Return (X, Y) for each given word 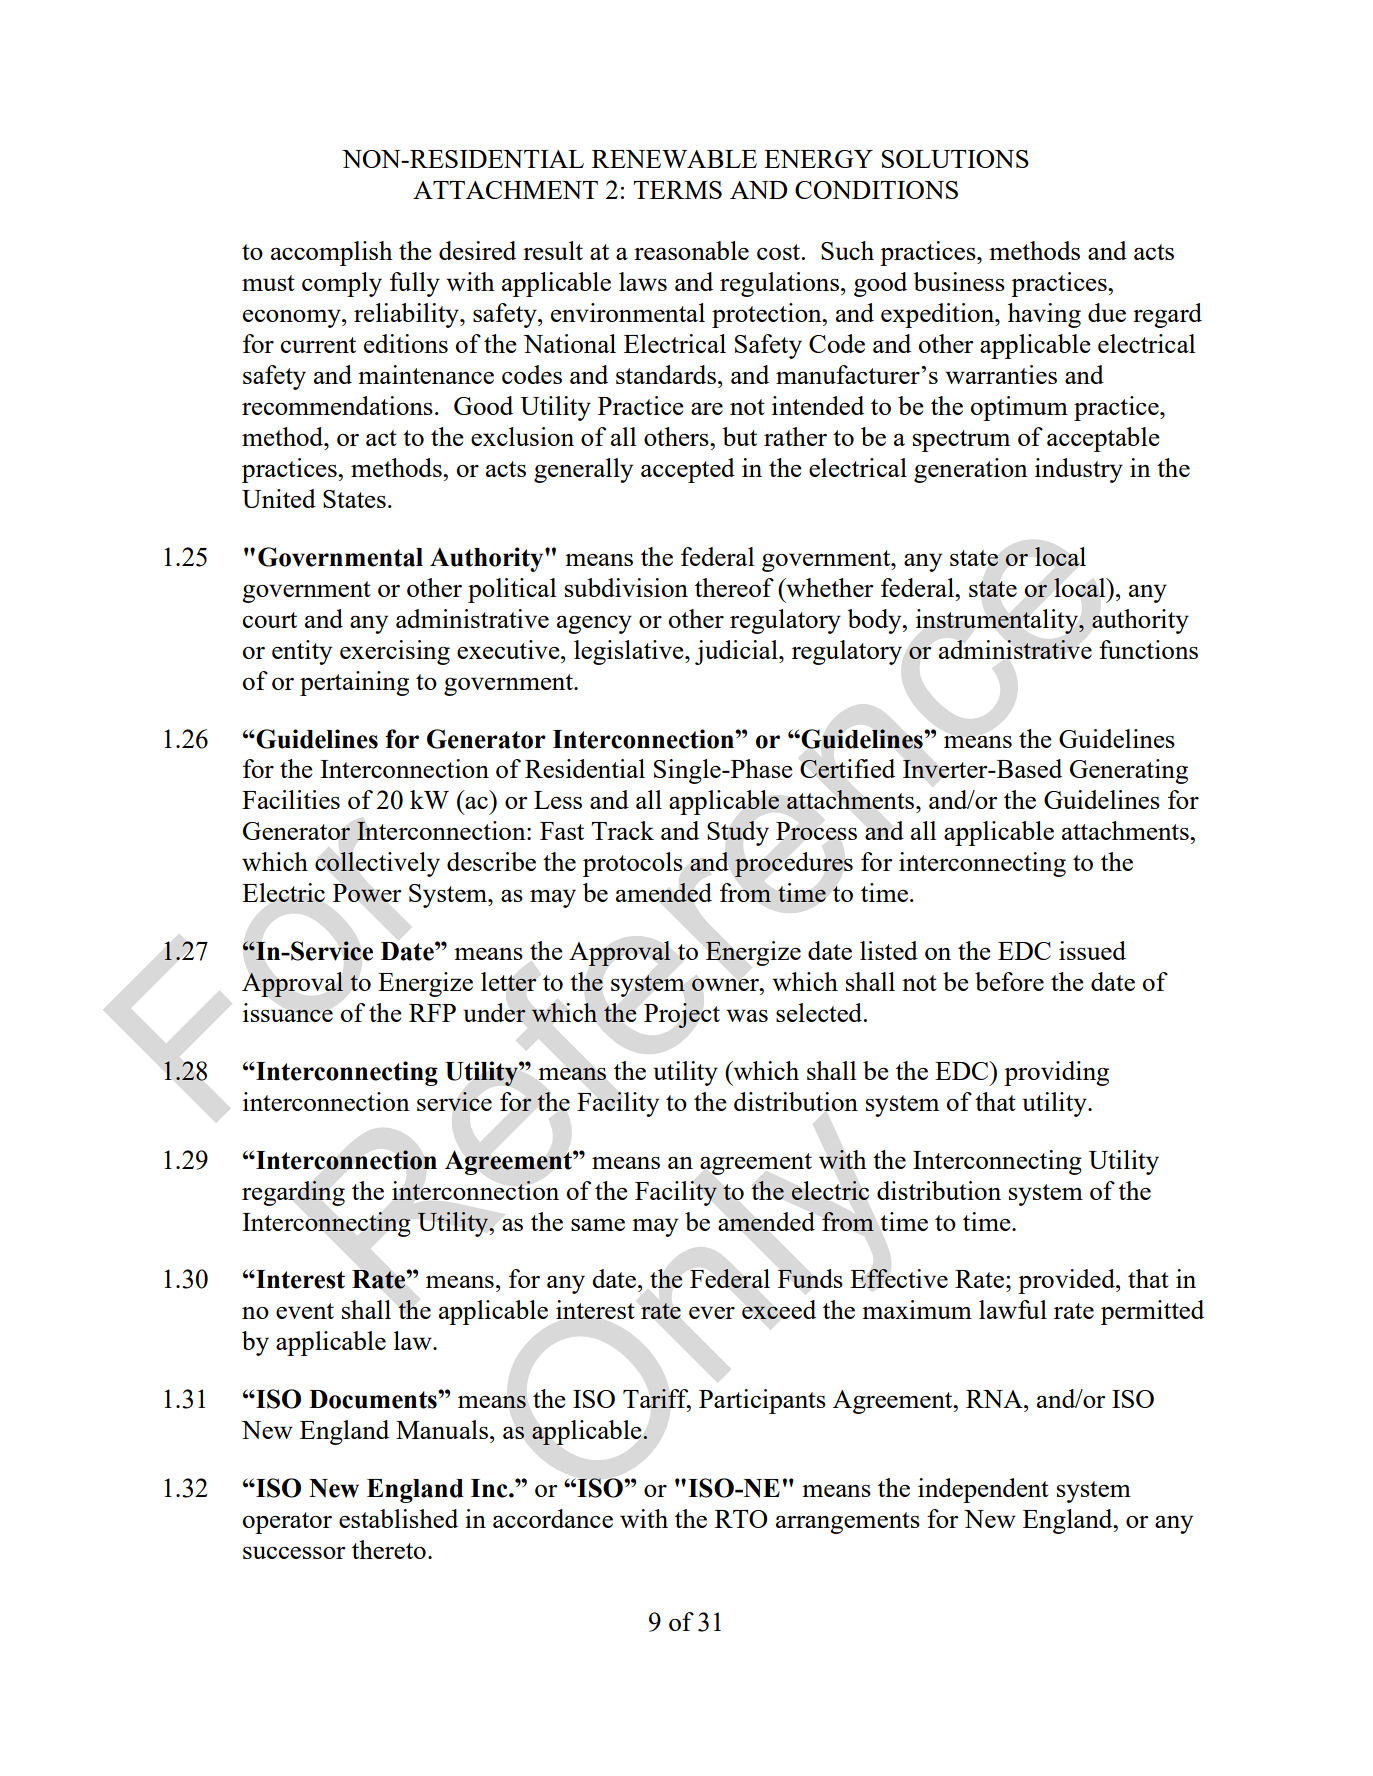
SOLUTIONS (955, 159)
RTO (741, 1519)
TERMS (677, 190)
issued (1092, 950)
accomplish (332, 253)
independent (983, 1490)
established (398, 1518)
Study (738, 833)
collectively (377, 864)
